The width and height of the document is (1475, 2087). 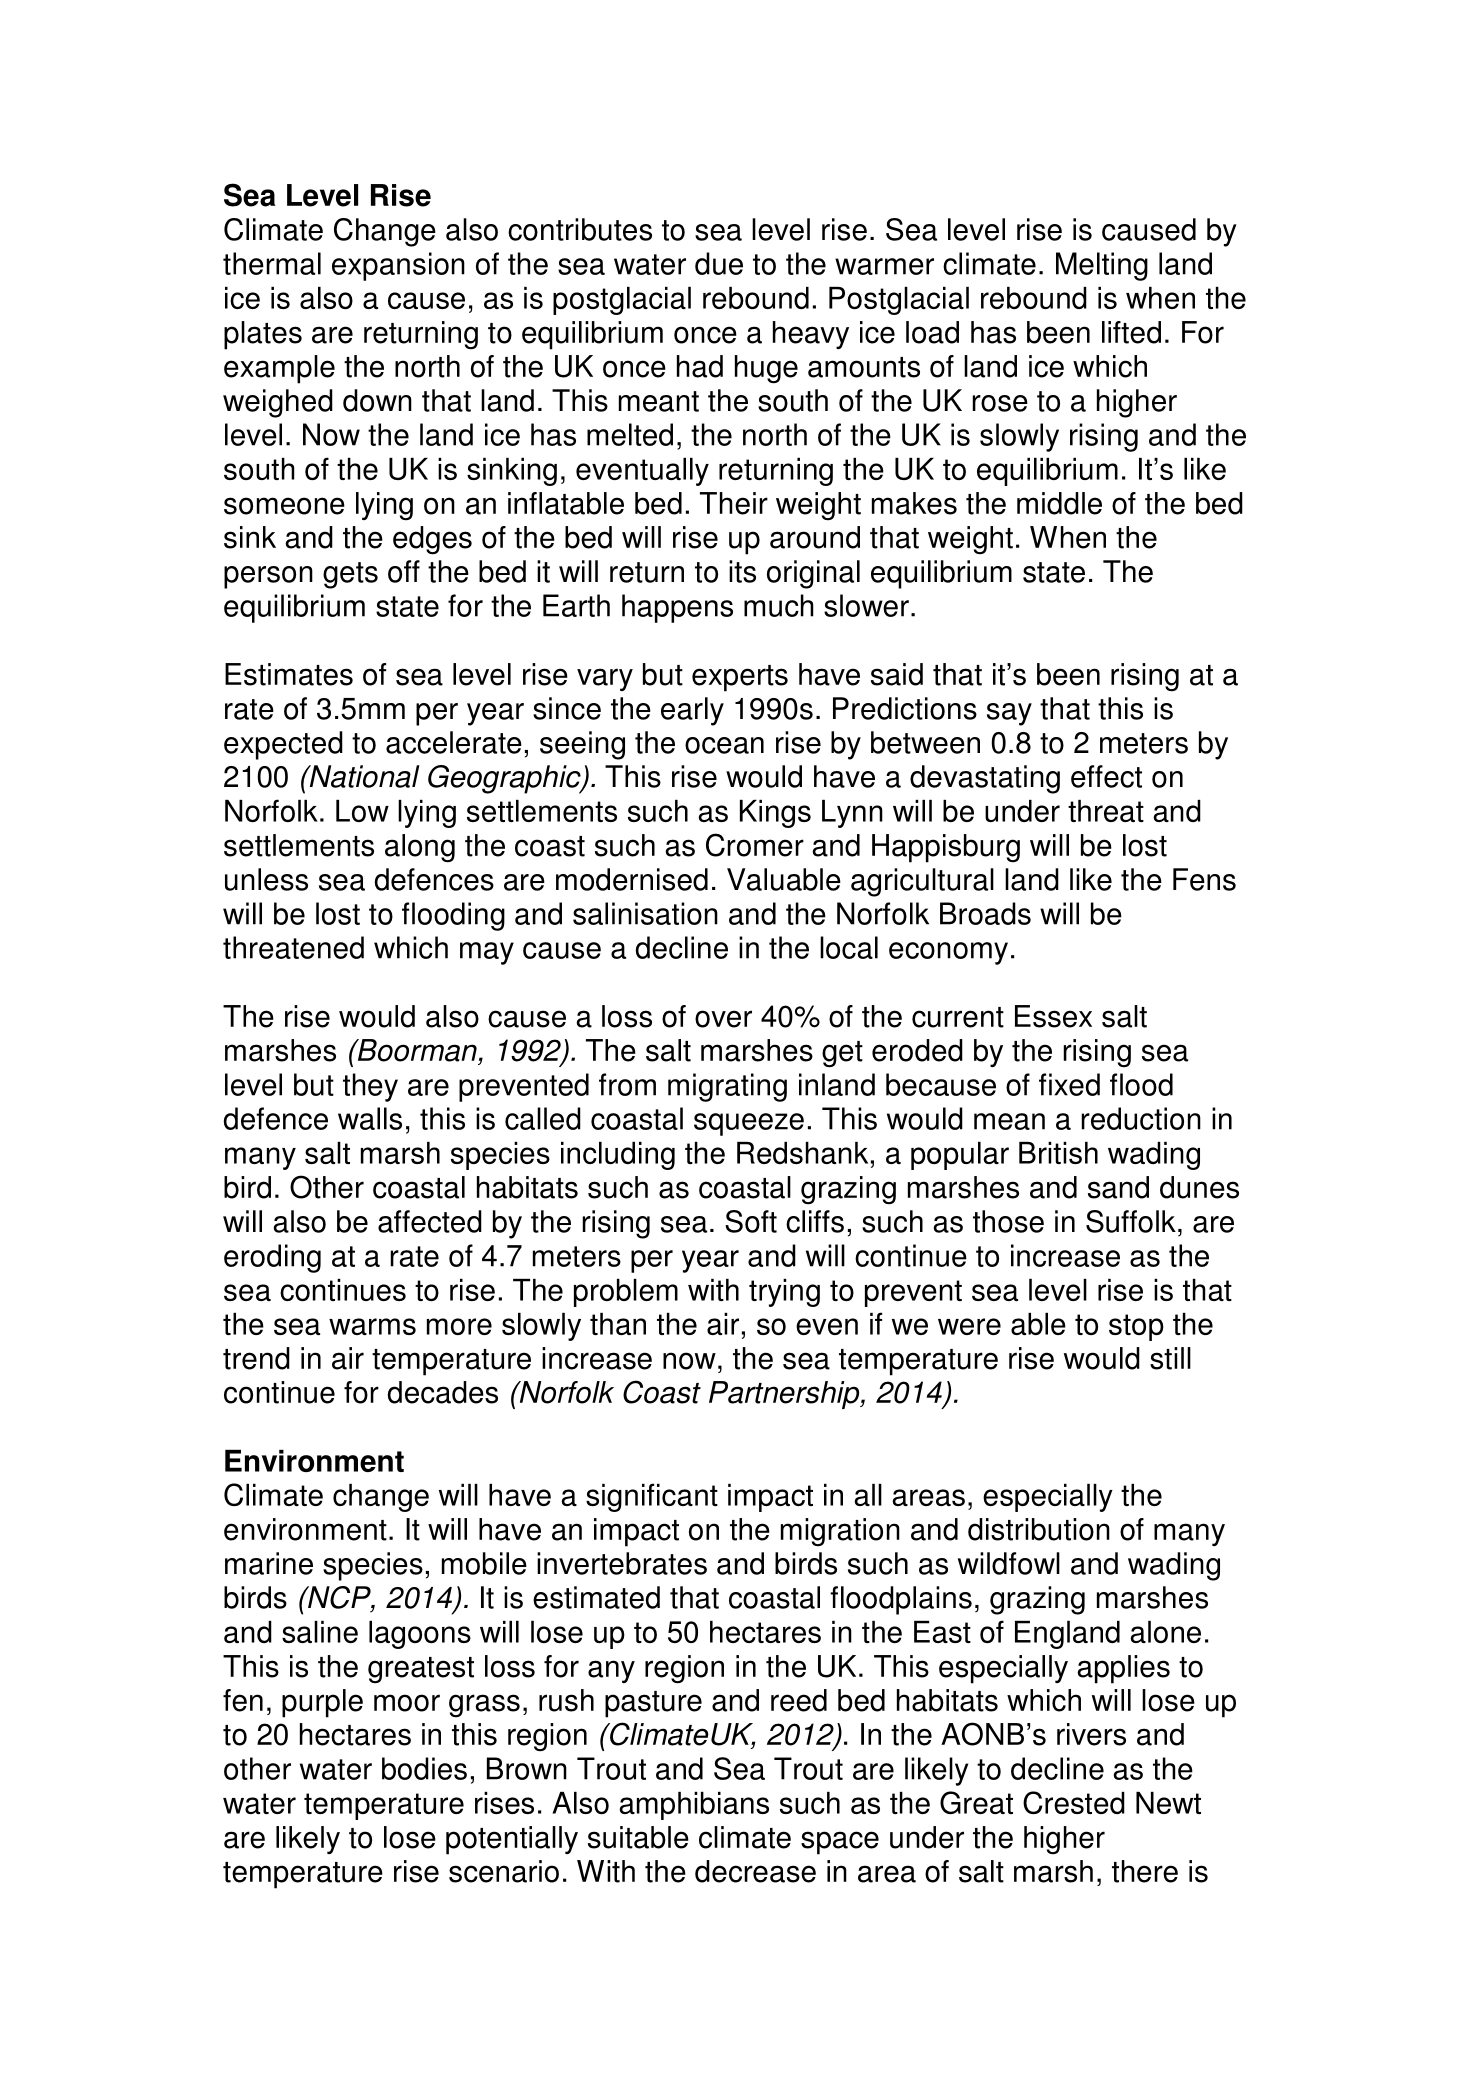 What do you see at coordinates (740, 678) in the document?
I see `experts` at bounding box center [740, 678].
